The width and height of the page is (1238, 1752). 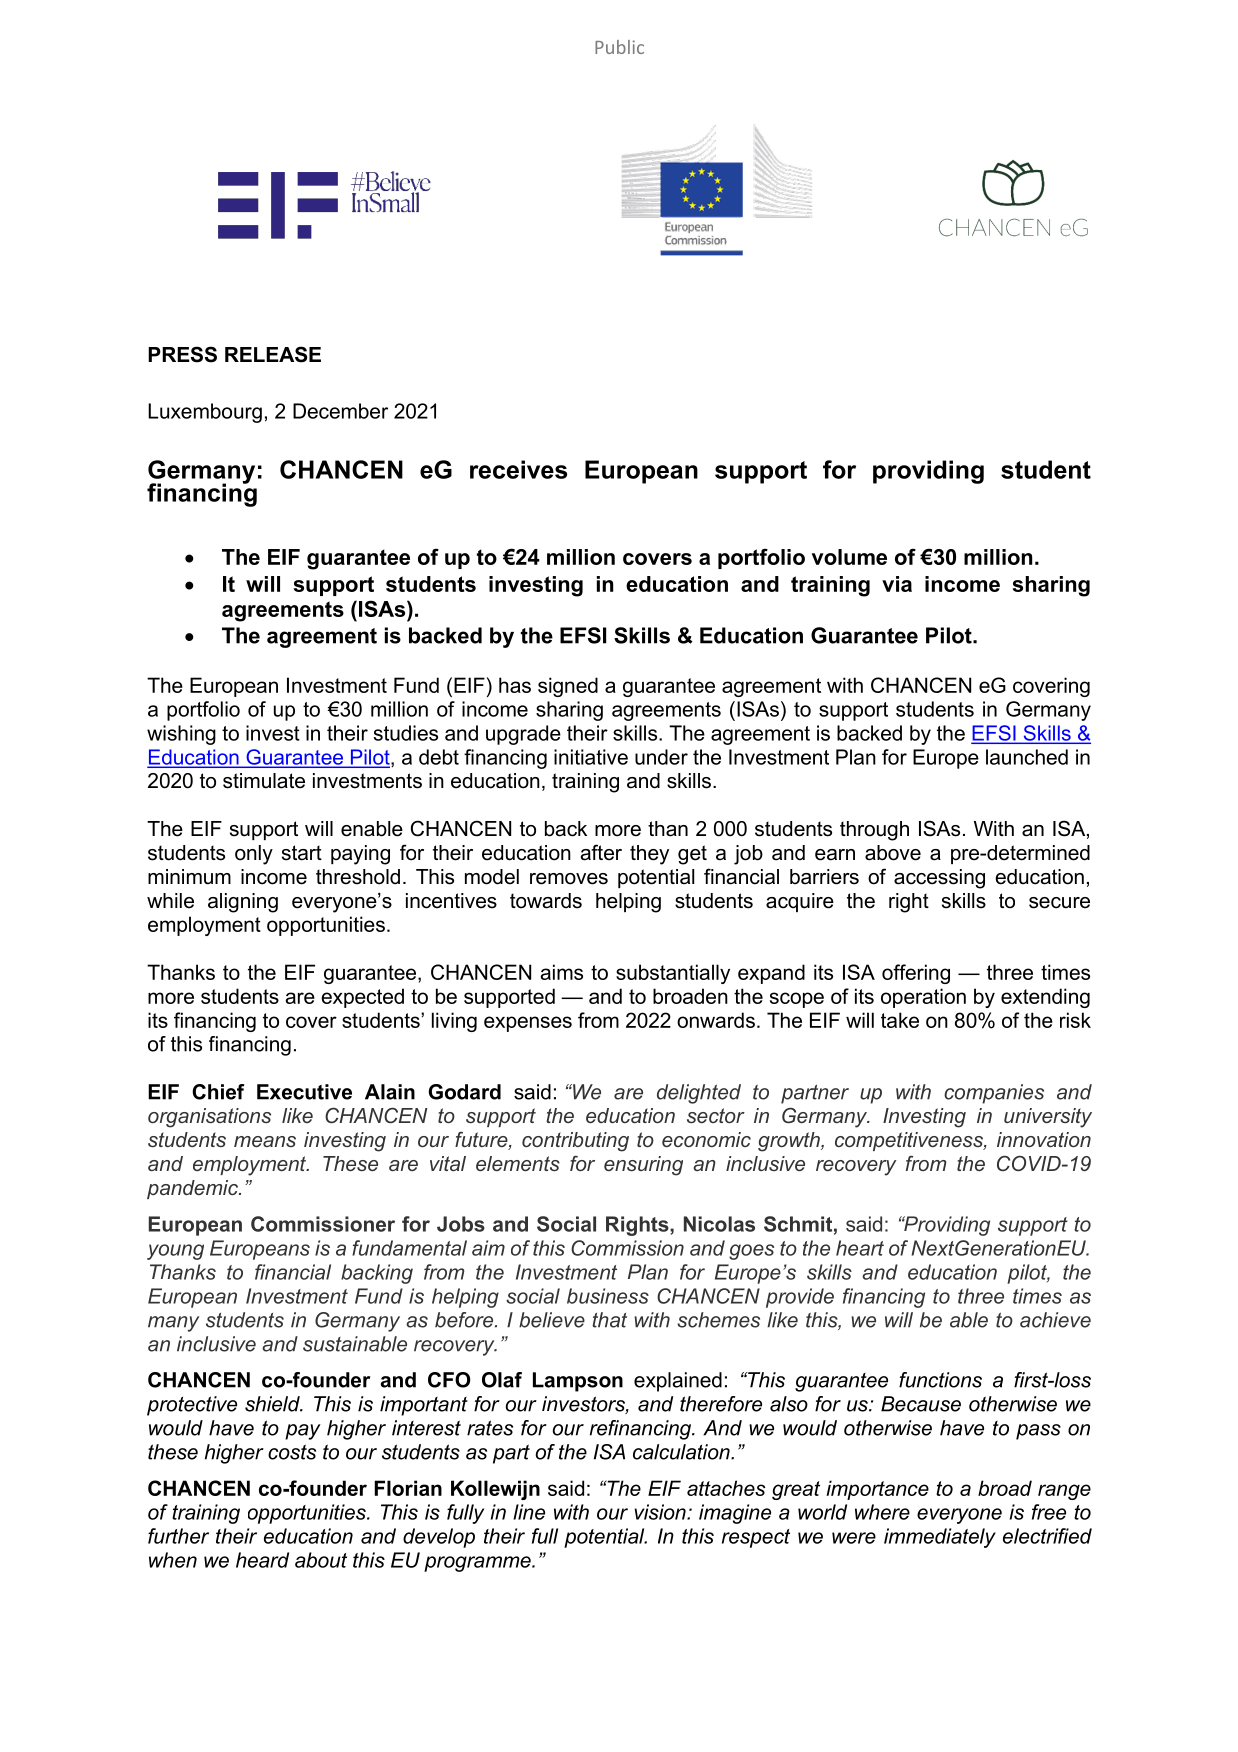 I want to click on stimulate, so click(x=264, y=781).
